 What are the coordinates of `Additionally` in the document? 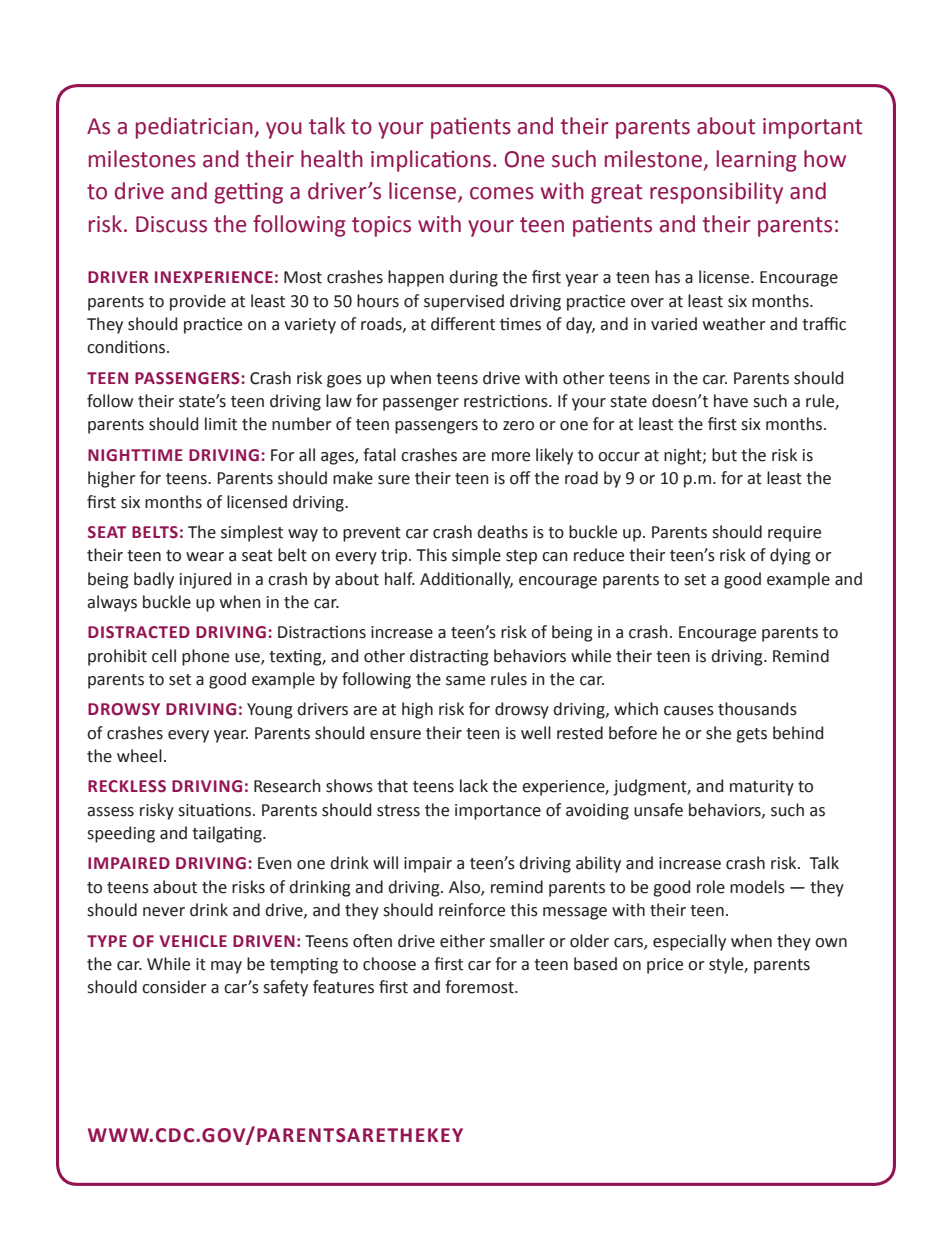 It's located at (466, 580).
